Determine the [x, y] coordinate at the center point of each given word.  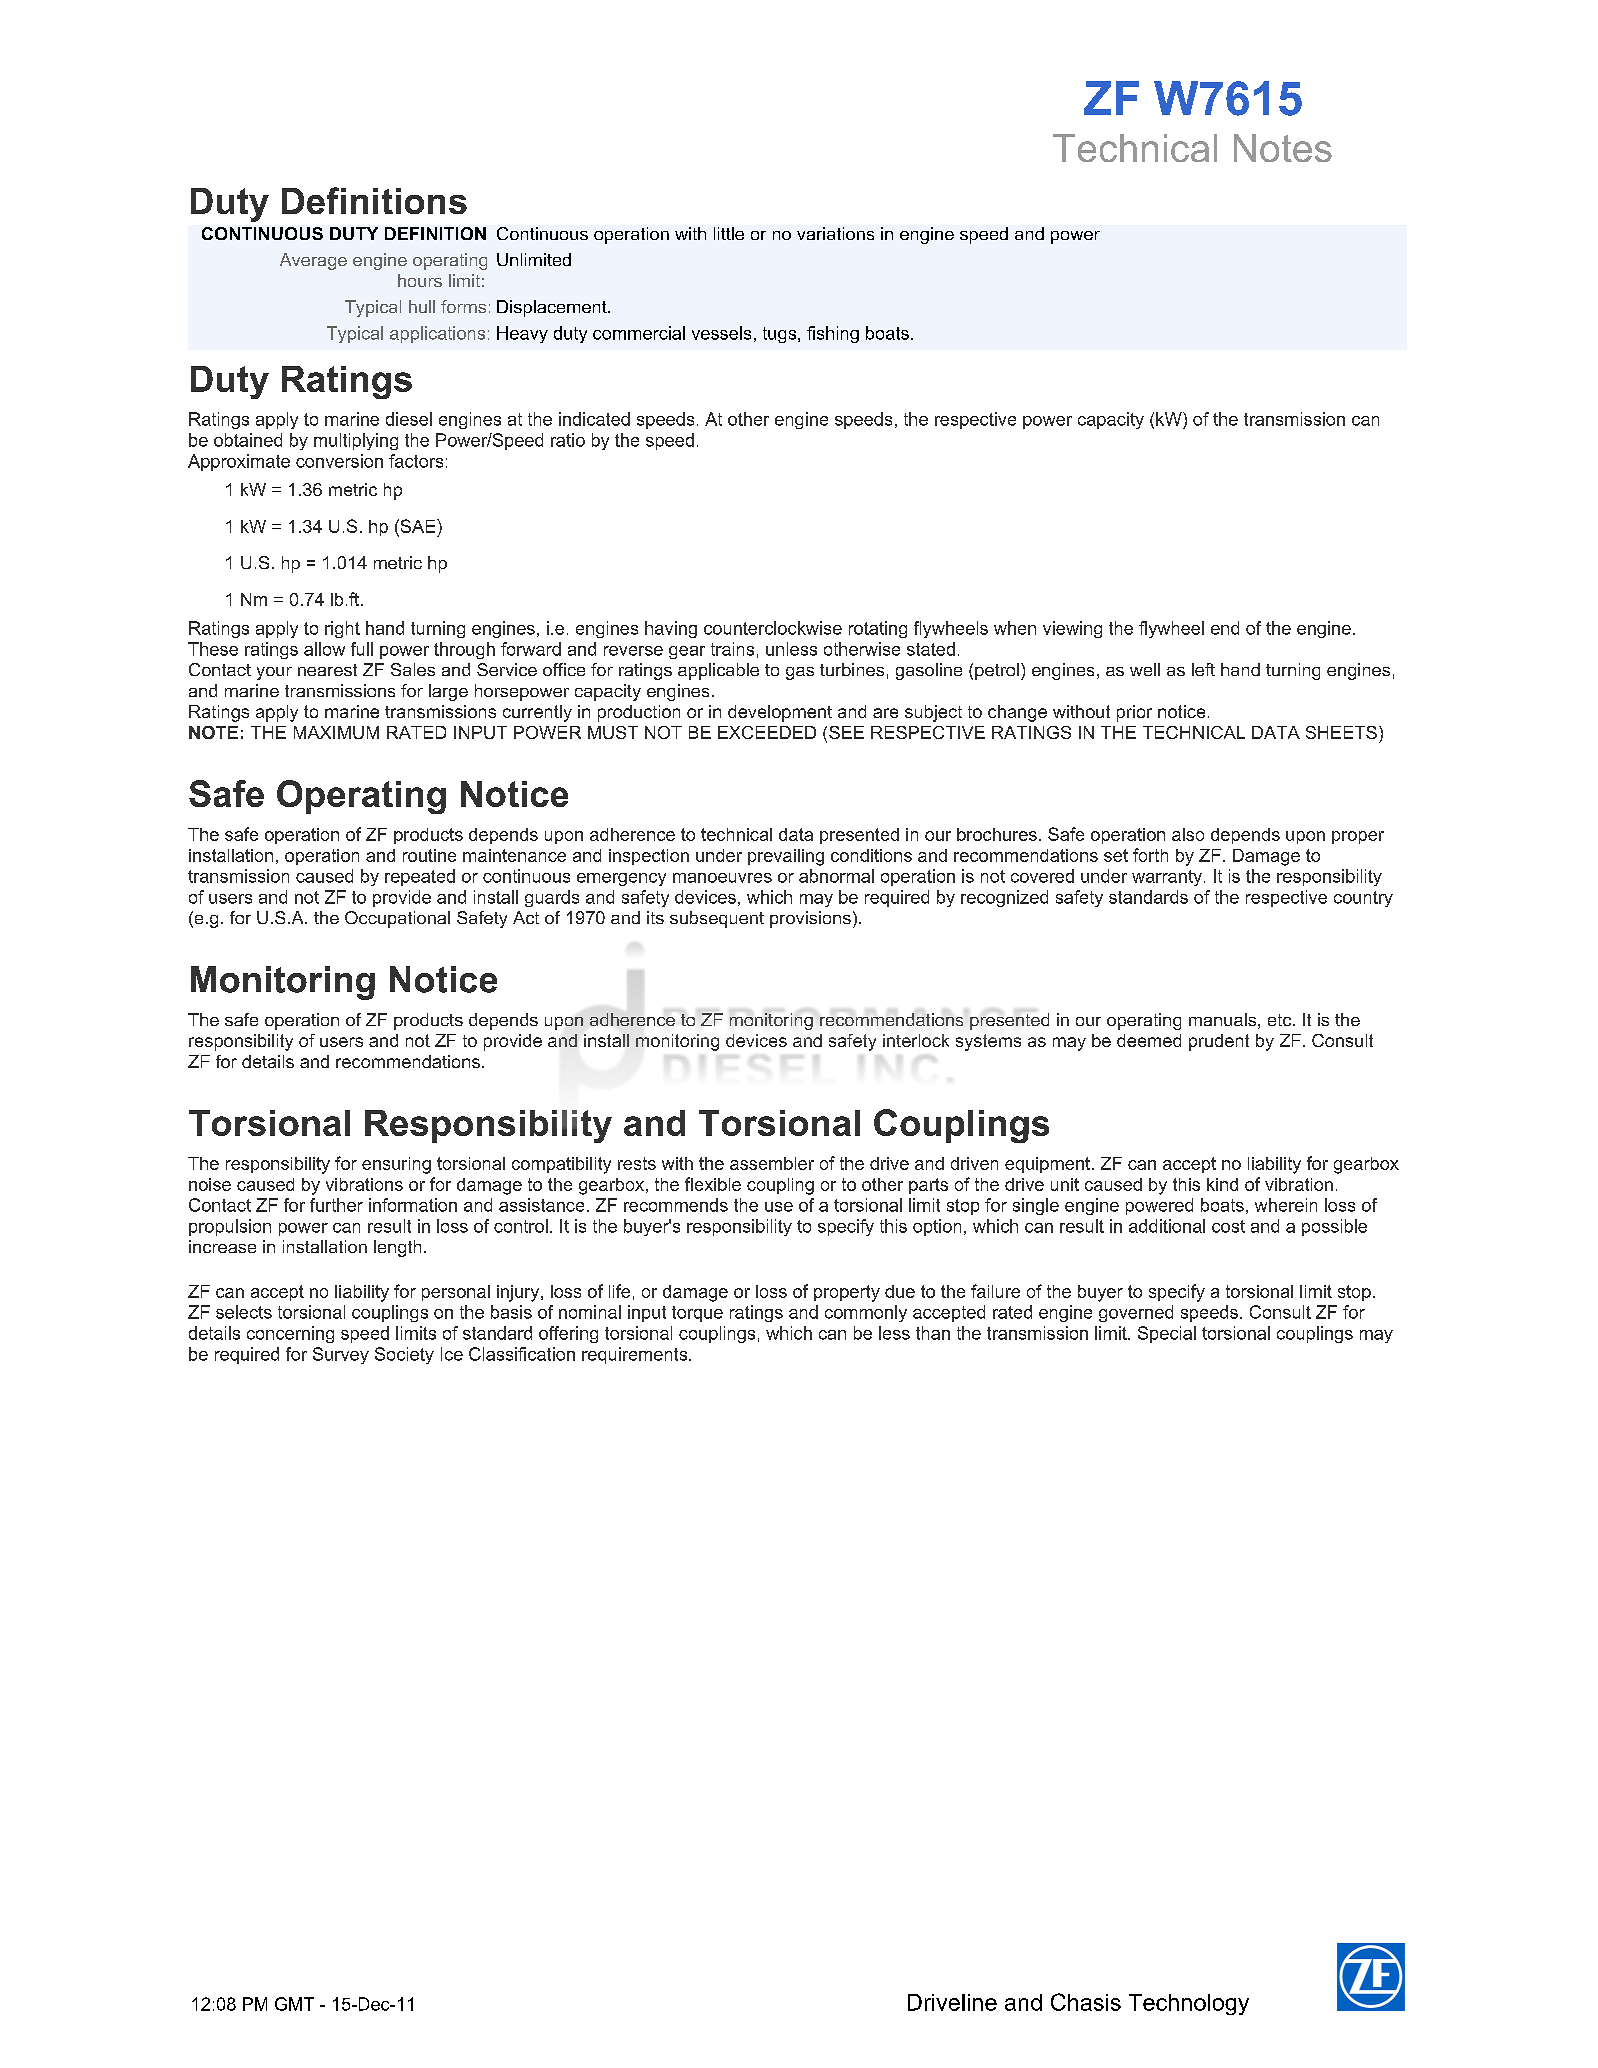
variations [835, 233]
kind [1222, 1184]
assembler [772, 1163]
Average [313, 261]
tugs [781, 335]
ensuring [396, 1165]
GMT [294, 2004]
